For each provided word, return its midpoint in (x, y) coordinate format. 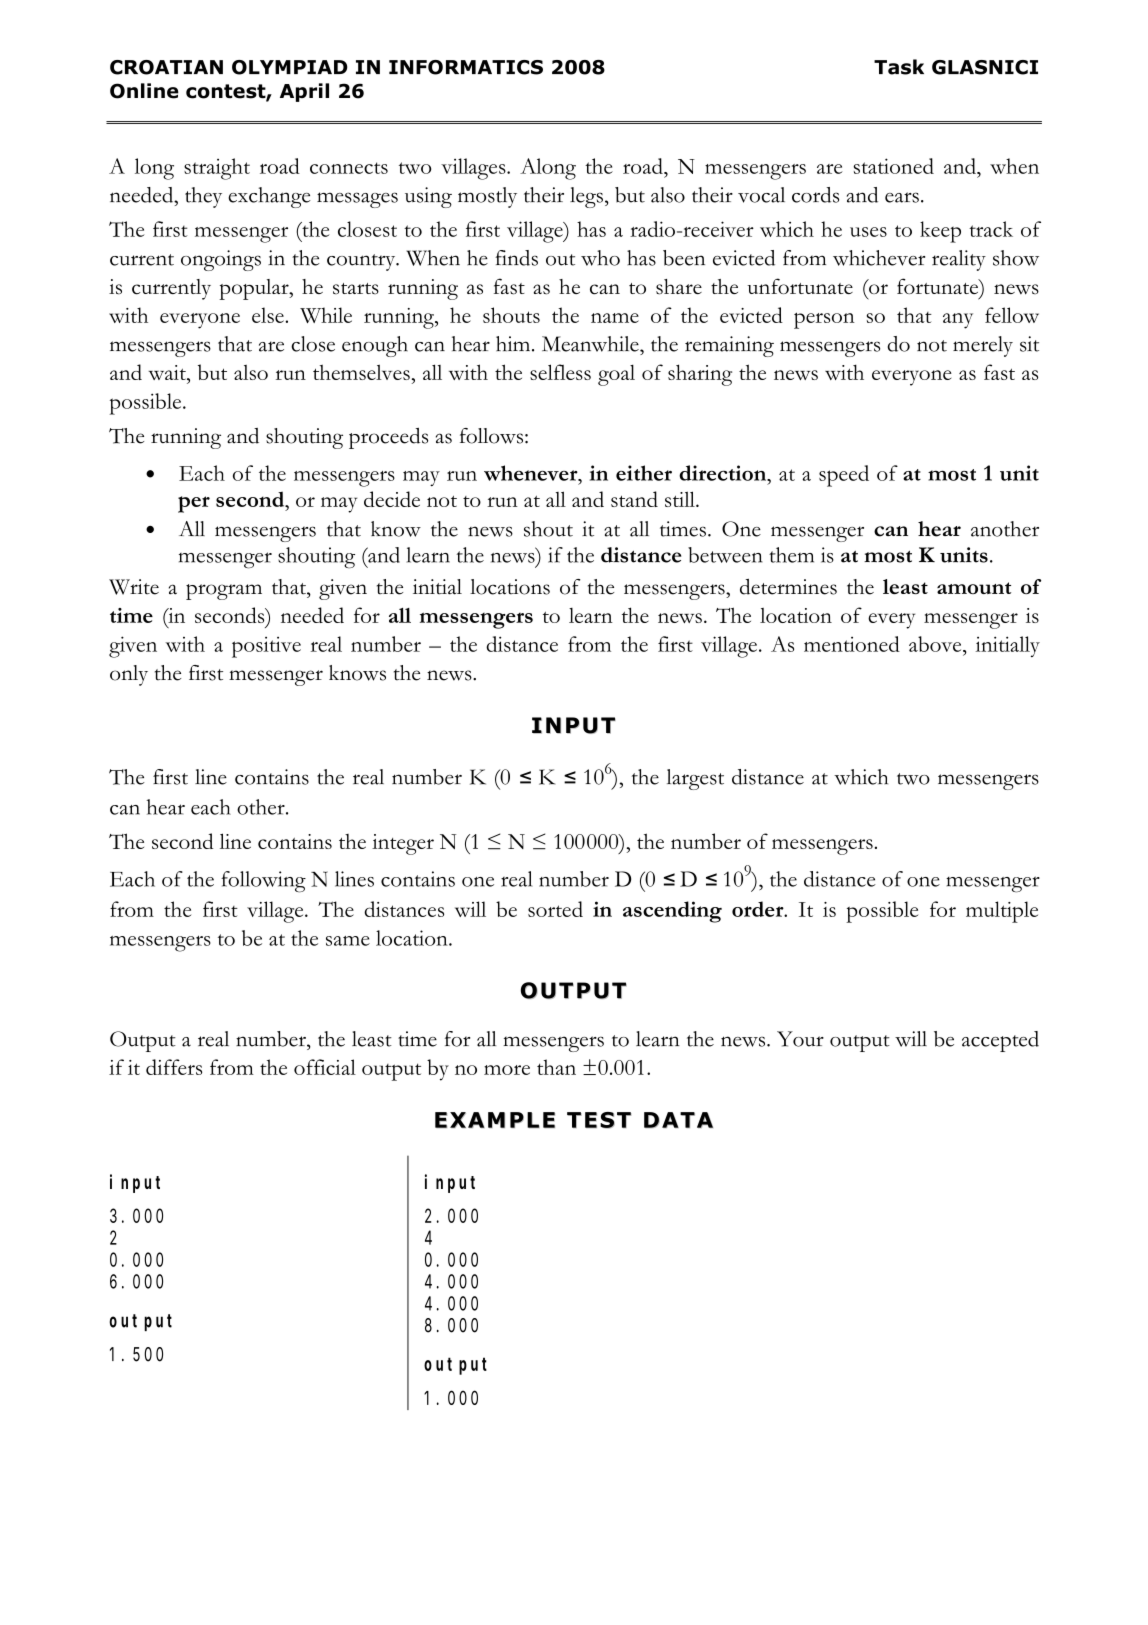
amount (974, 588)
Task (899, 67)
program (224, 592)
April (304, 92)
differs (174, 1067)
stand (634, 499)
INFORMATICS (466, 67)
